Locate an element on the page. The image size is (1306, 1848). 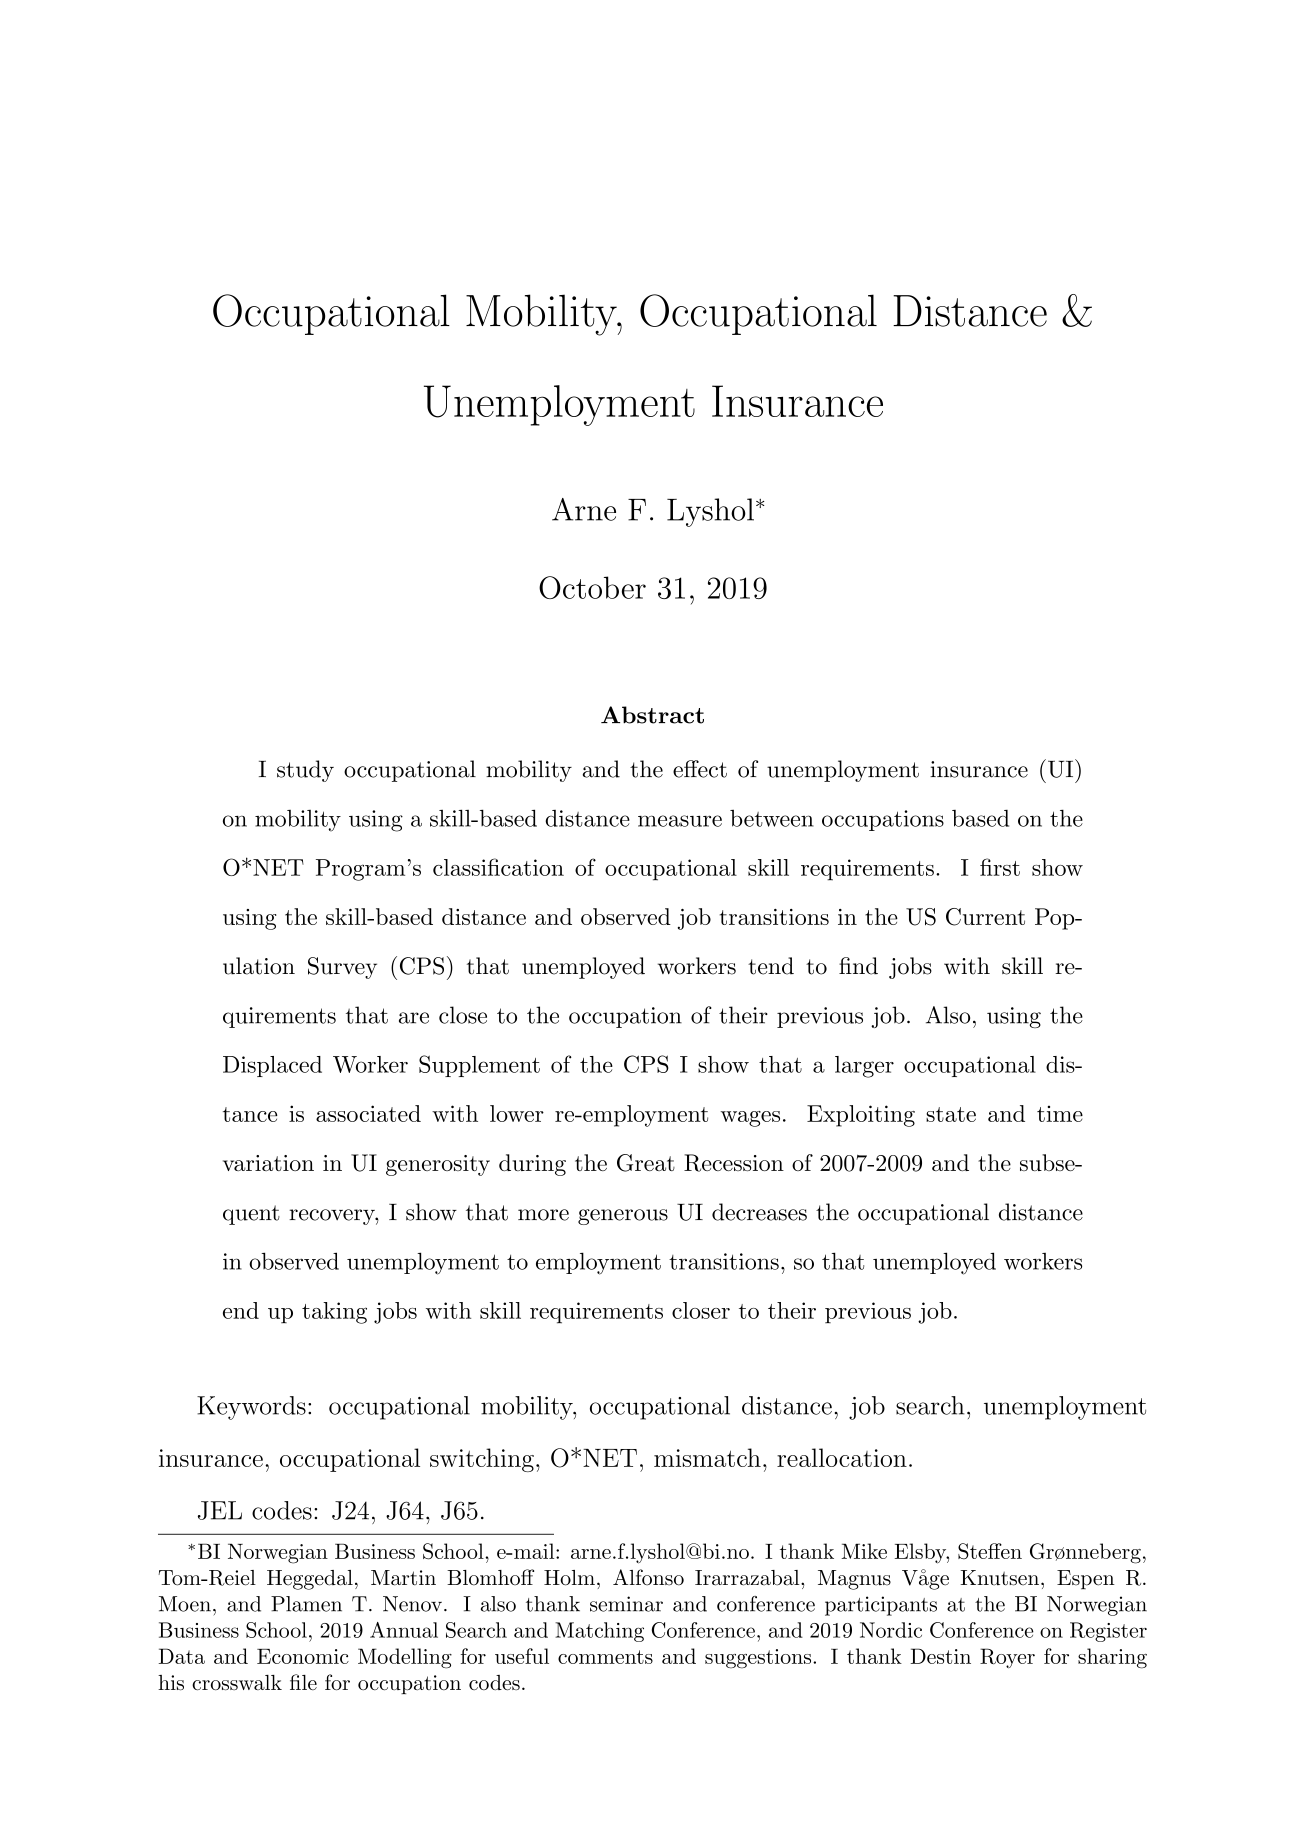
mismatch is located at coordinates (707, 1457).
